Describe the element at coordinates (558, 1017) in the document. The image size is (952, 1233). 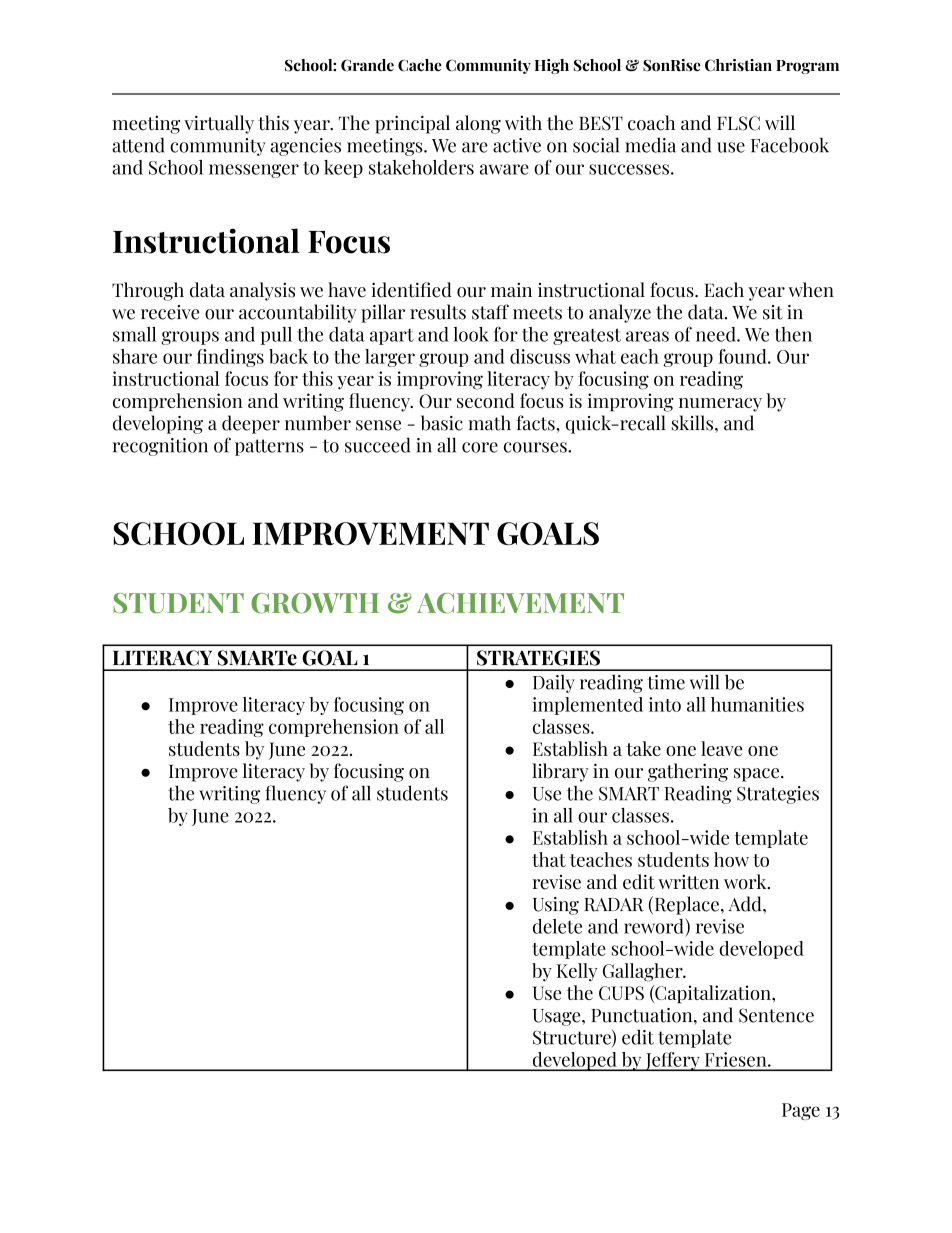
I see `Usage` at that location.
